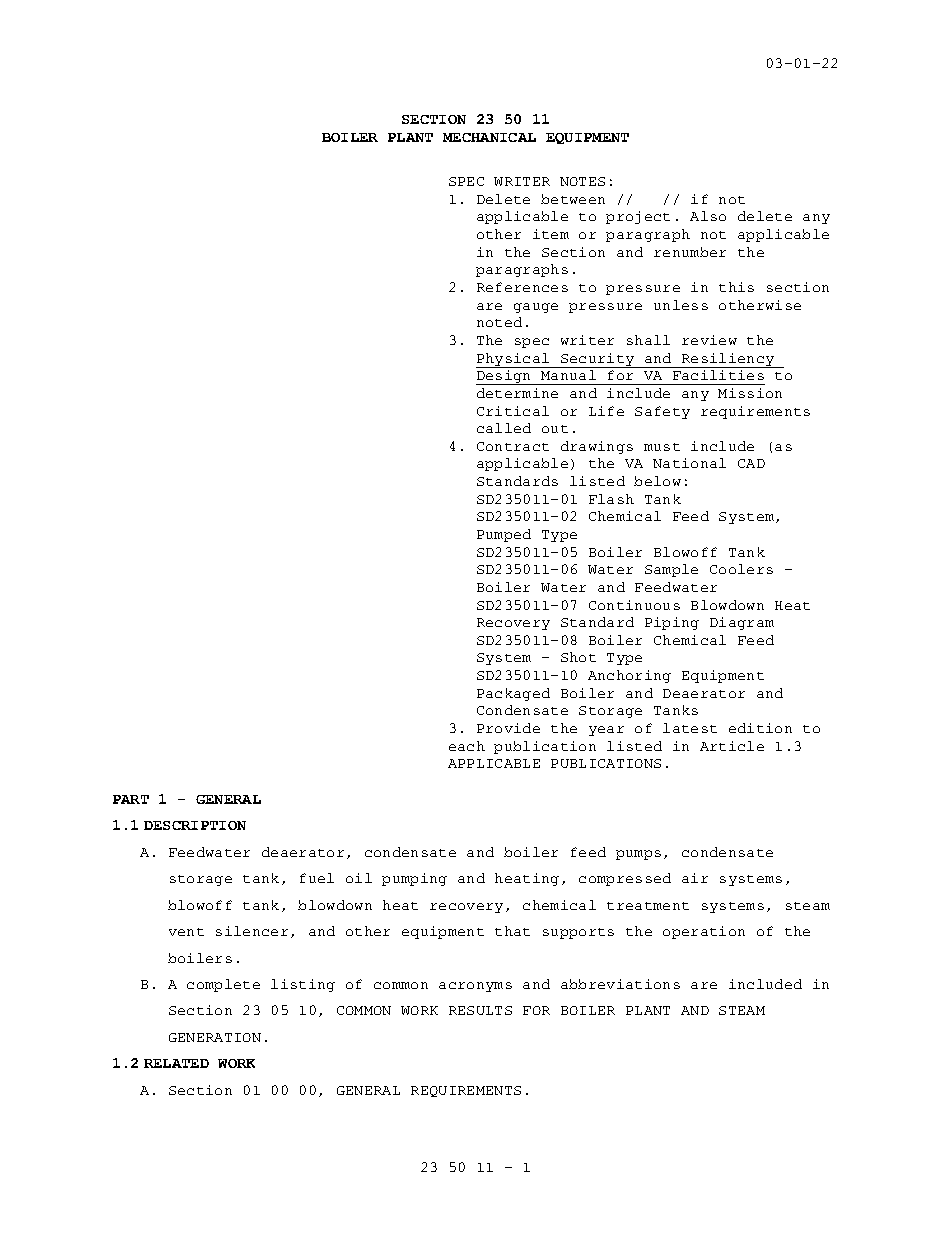 The width and height of the screenshot is (952, 1233). I want to click on MECHANICAL, so click(489, 137).
